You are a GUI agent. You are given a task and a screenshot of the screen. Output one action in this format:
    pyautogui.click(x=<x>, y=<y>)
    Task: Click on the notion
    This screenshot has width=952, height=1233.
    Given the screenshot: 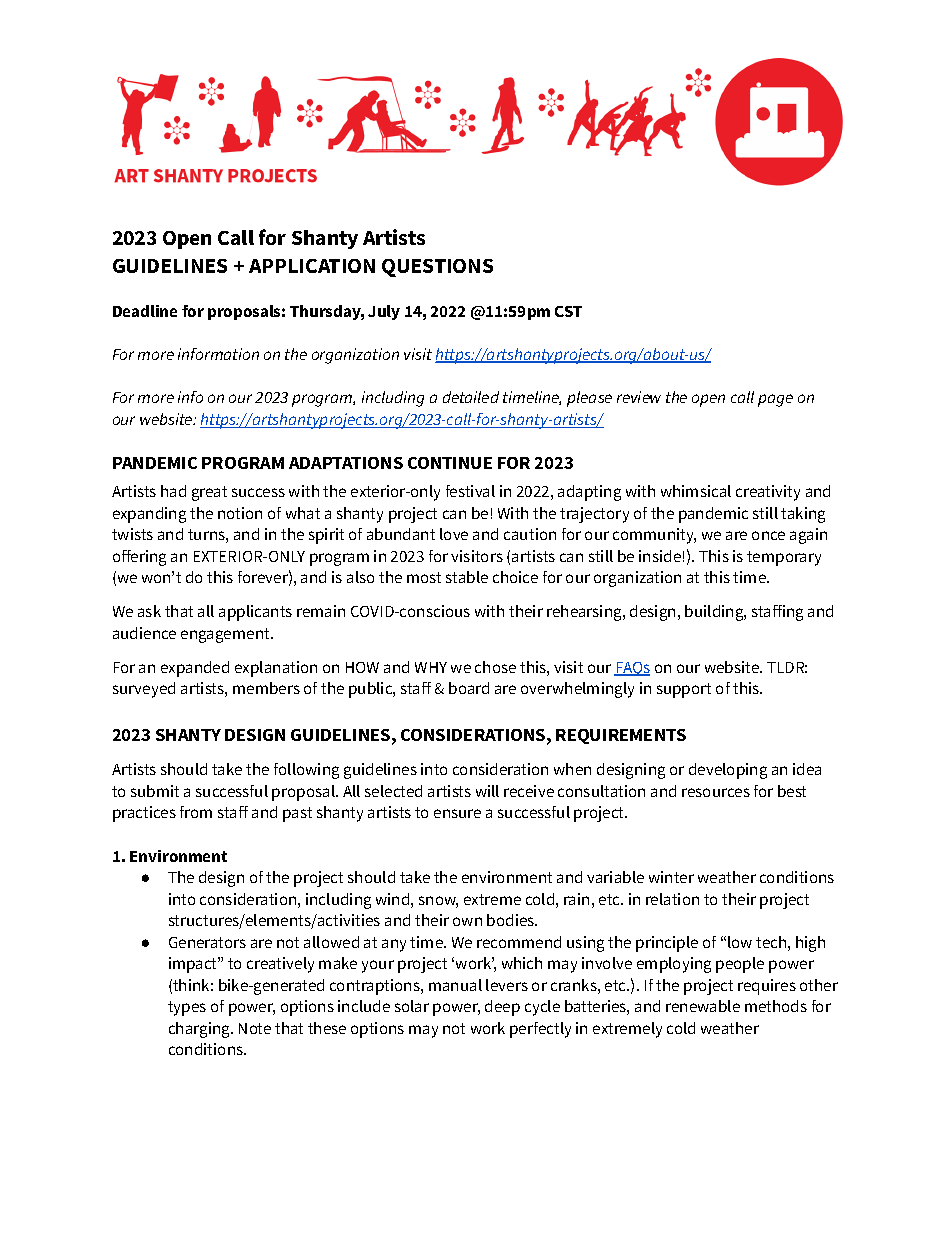 What is the action you would take?
    pyautogui.click(x=240, y=513)
